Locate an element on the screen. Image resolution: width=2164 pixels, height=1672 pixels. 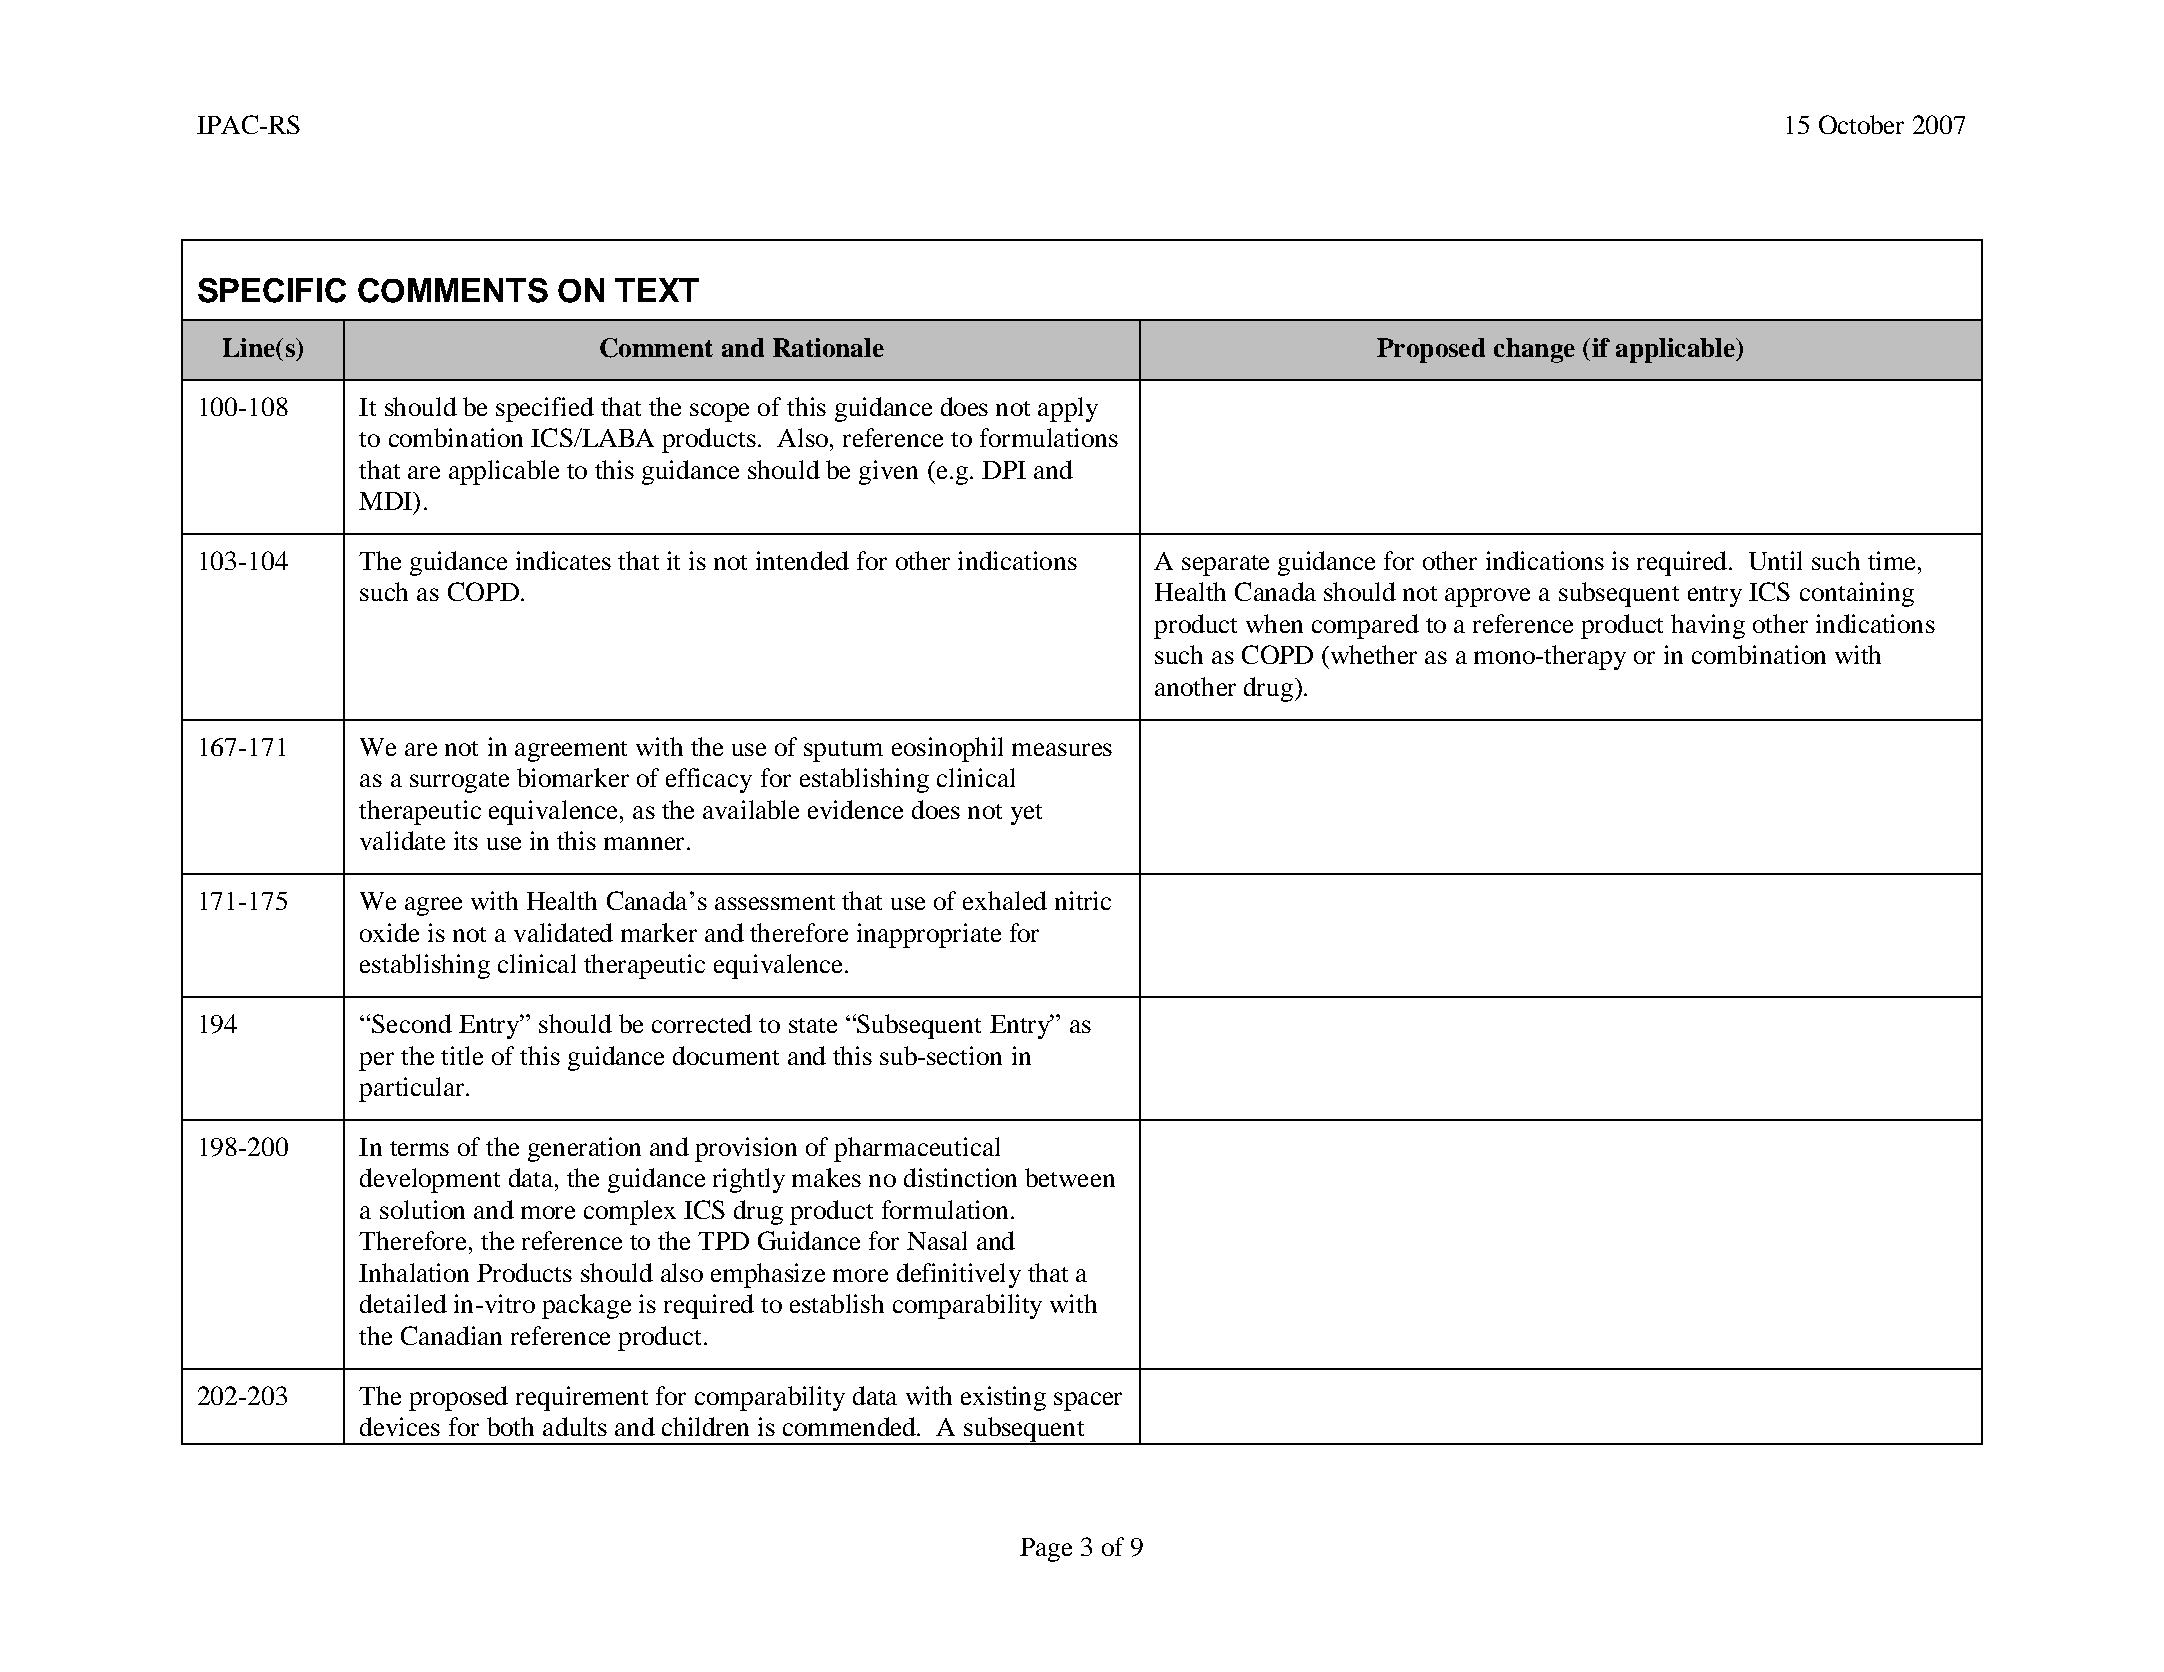
both is located at coordinates (510, 1426).
